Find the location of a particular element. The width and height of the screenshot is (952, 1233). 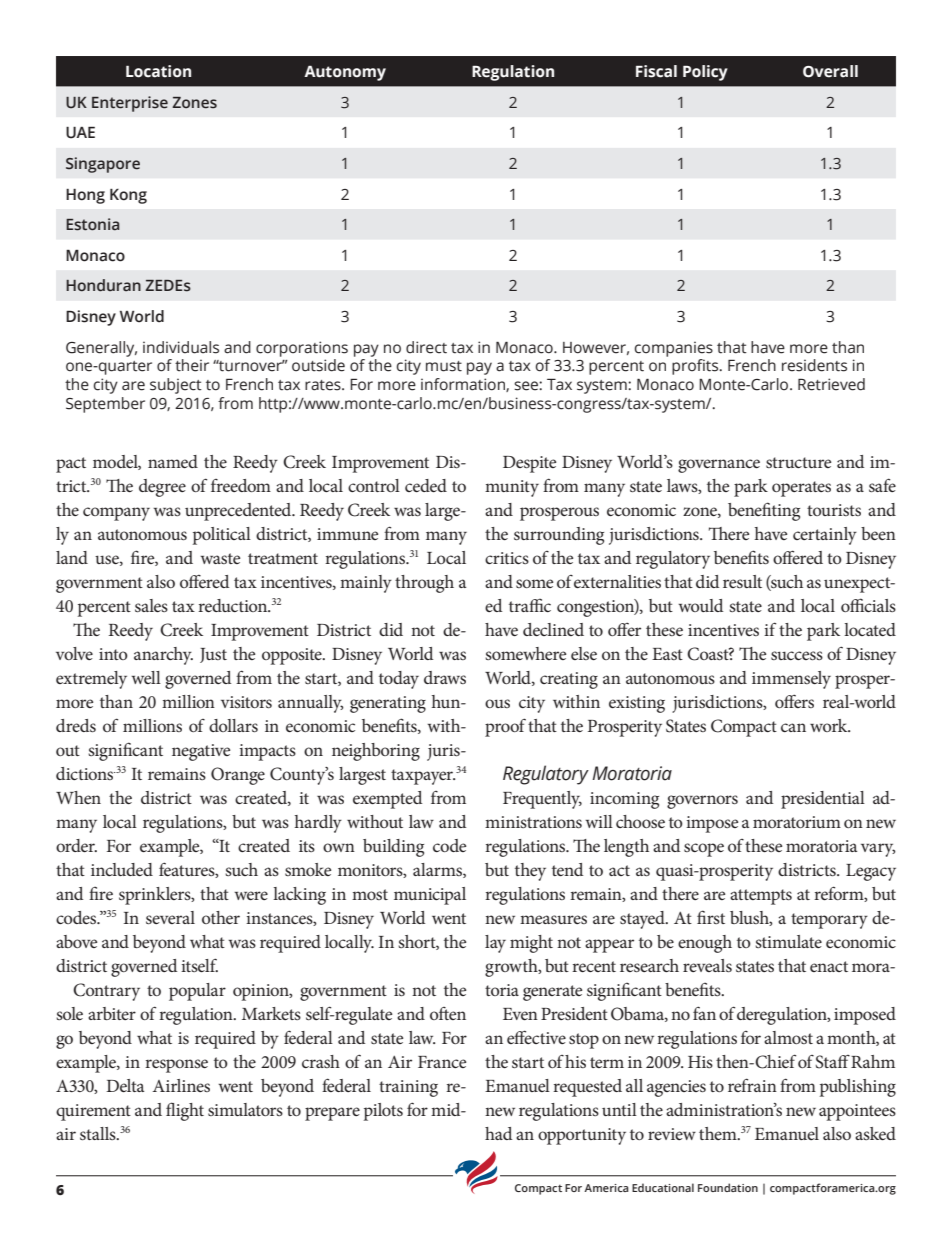

Overall is located at coordinates (830, 71).
